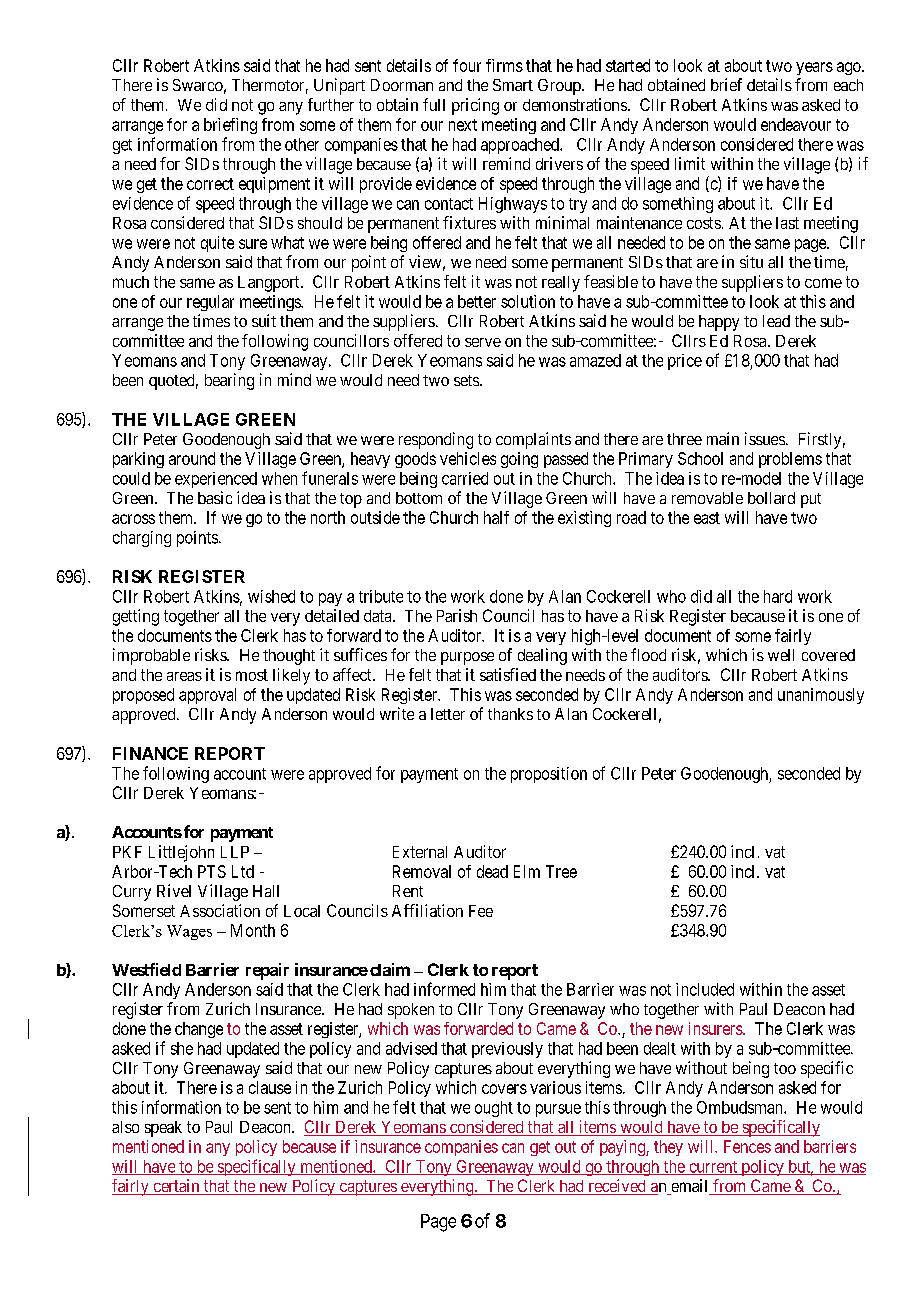 The width and height of the screenshot is (924, 1308). What do you see at coordinates (747, 1146) in the screenshot?
I see `Fences` at bounding box center [747, 1146].
